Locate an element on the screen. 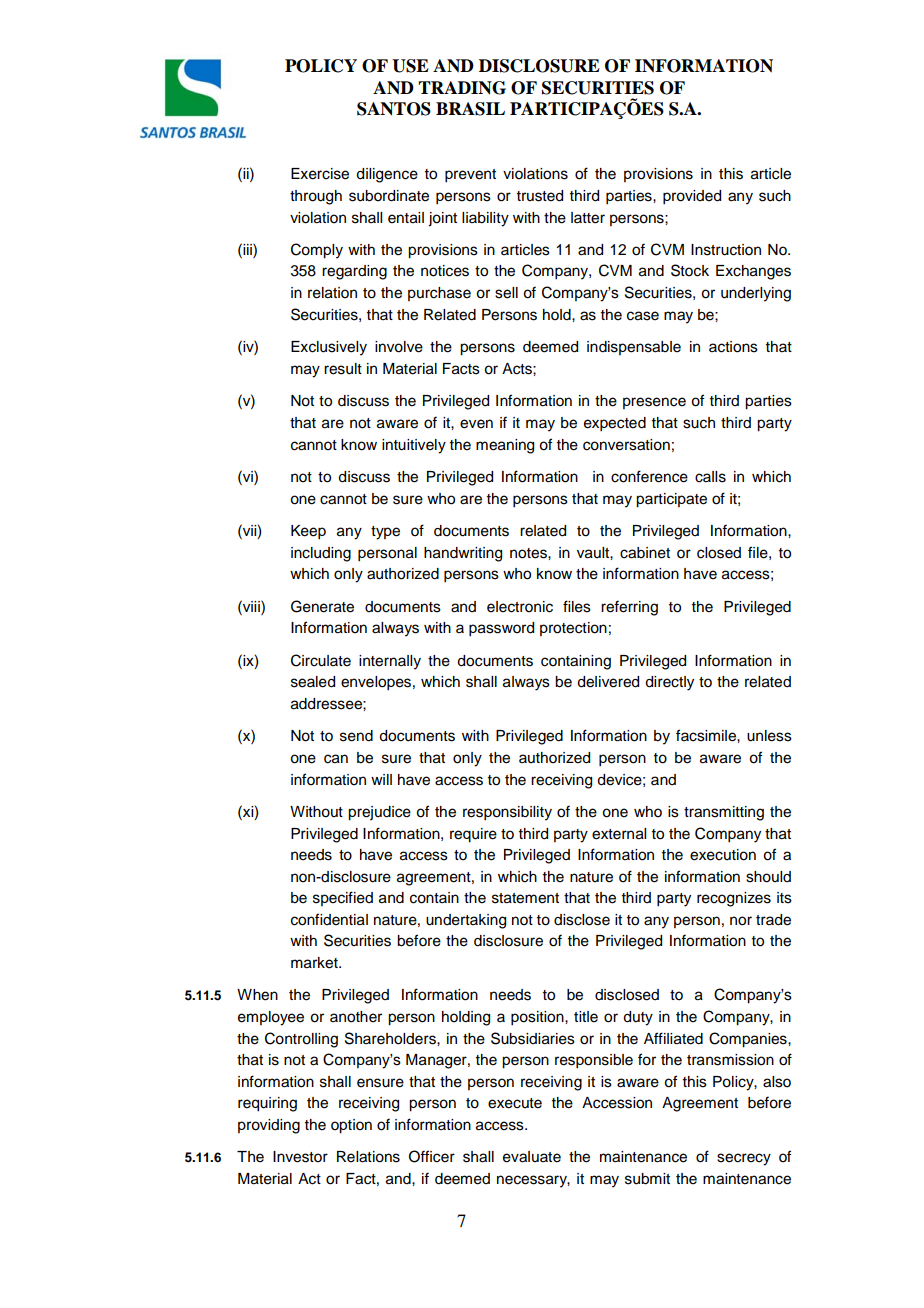 The image size is (924, 1308). provided is located at coordinates (692, 197).
